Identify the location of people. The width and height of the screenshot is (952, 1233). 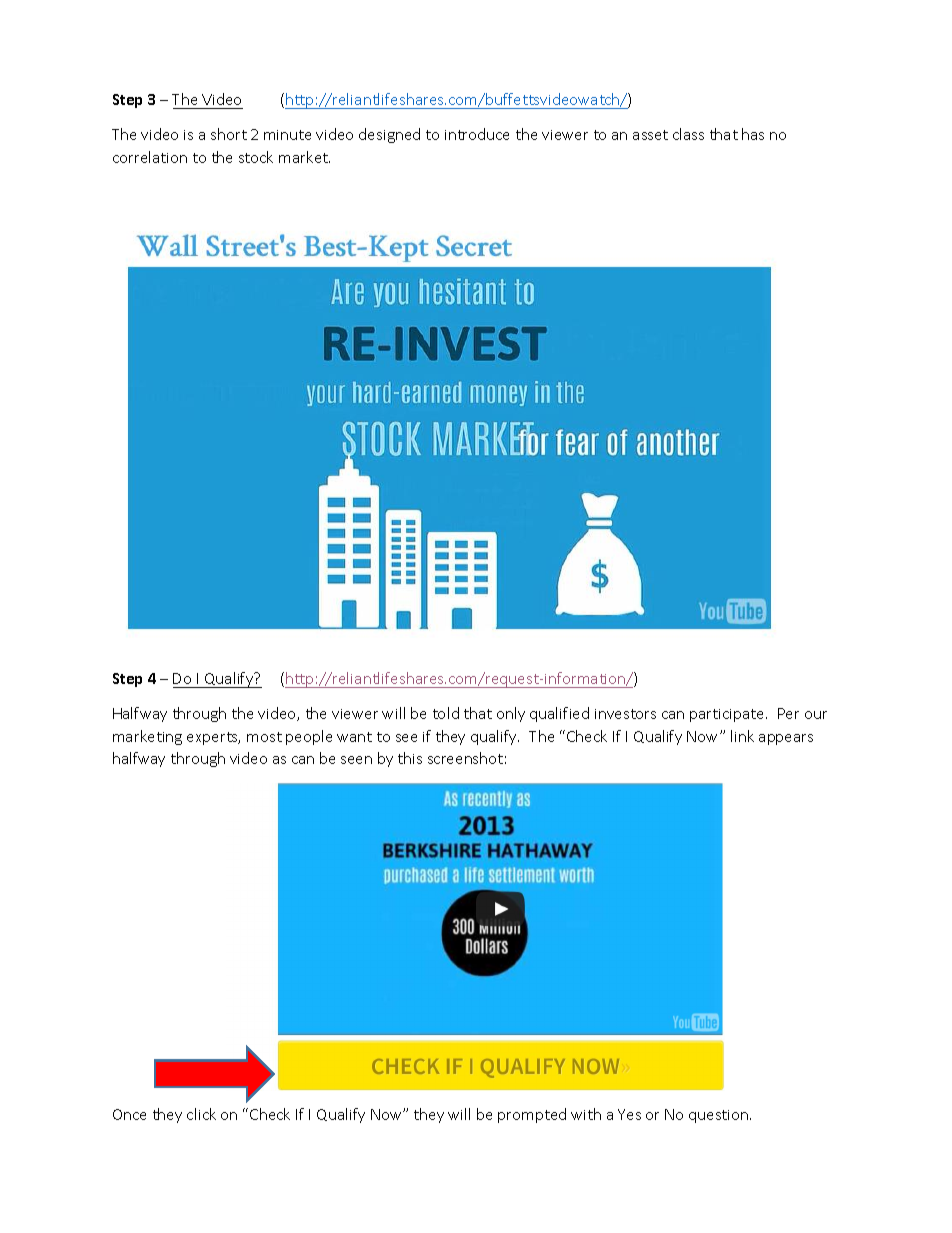
(309, 737).
